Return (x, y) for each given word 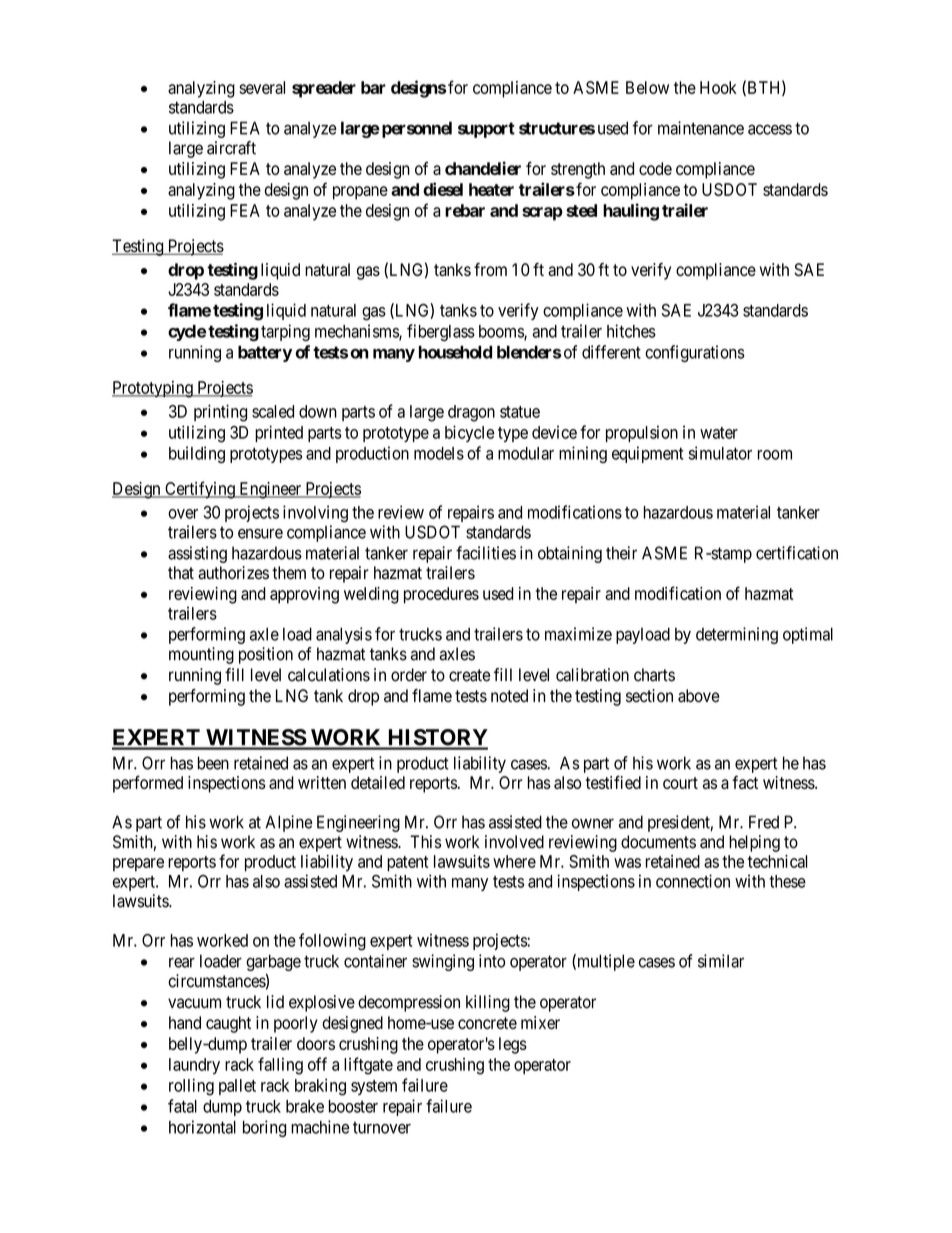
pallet (237, 1087)
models (439, 453)
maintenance (701, 128)
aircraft (231, 148)
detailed (378, 782)
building (197, 454)
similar (721, 961)
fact (745, 782)
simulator (720, 453)
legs (513, 1045)
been (213, 763)
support (486, 130)
